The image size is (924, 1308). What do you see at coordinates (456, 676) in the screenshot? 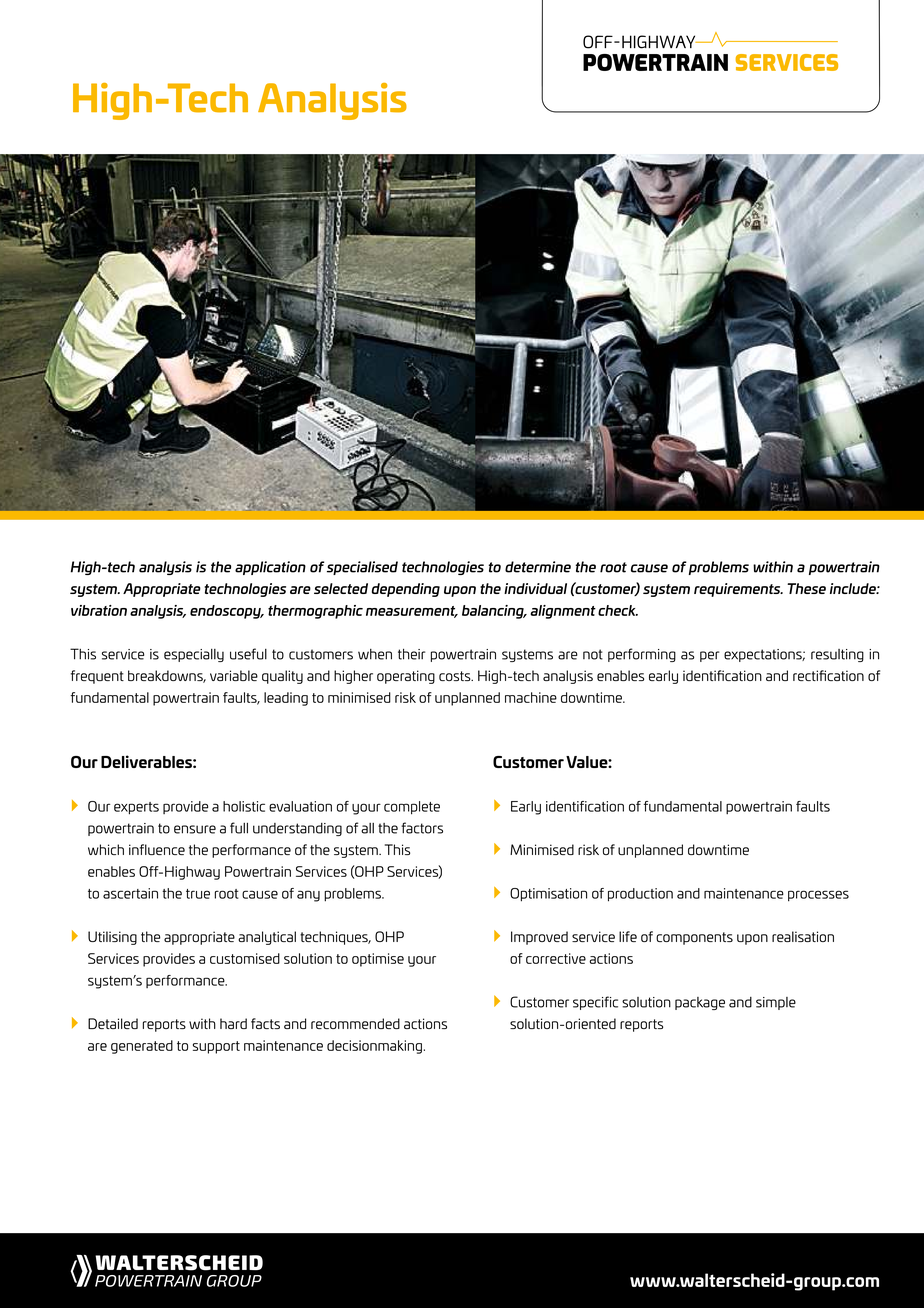
I see `costs` at bounding box center [456, 676].
